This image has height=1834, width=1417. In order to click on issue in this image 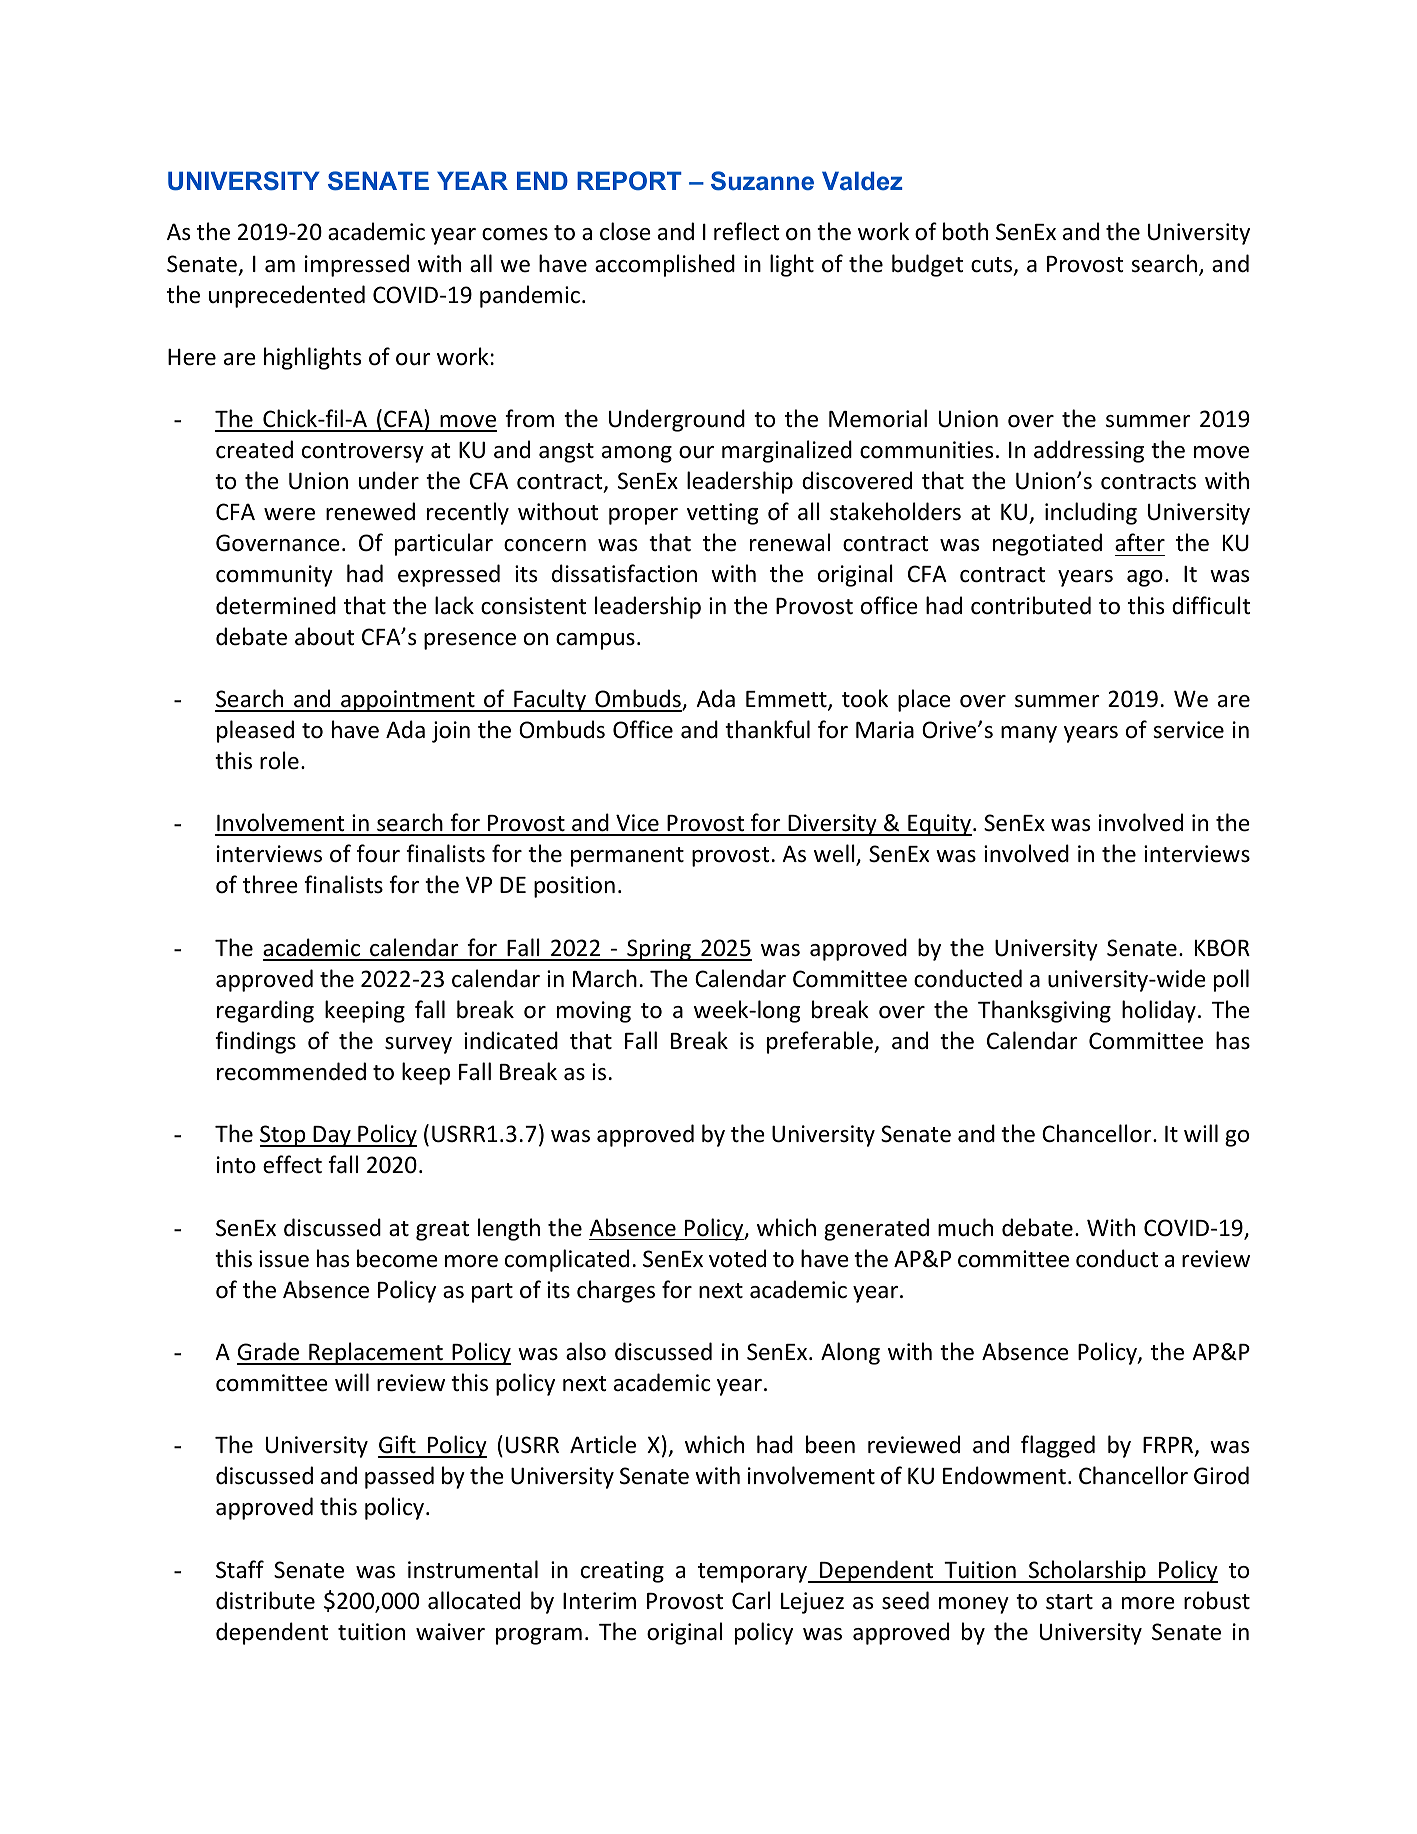, I will do `click(284, 1259)`.
